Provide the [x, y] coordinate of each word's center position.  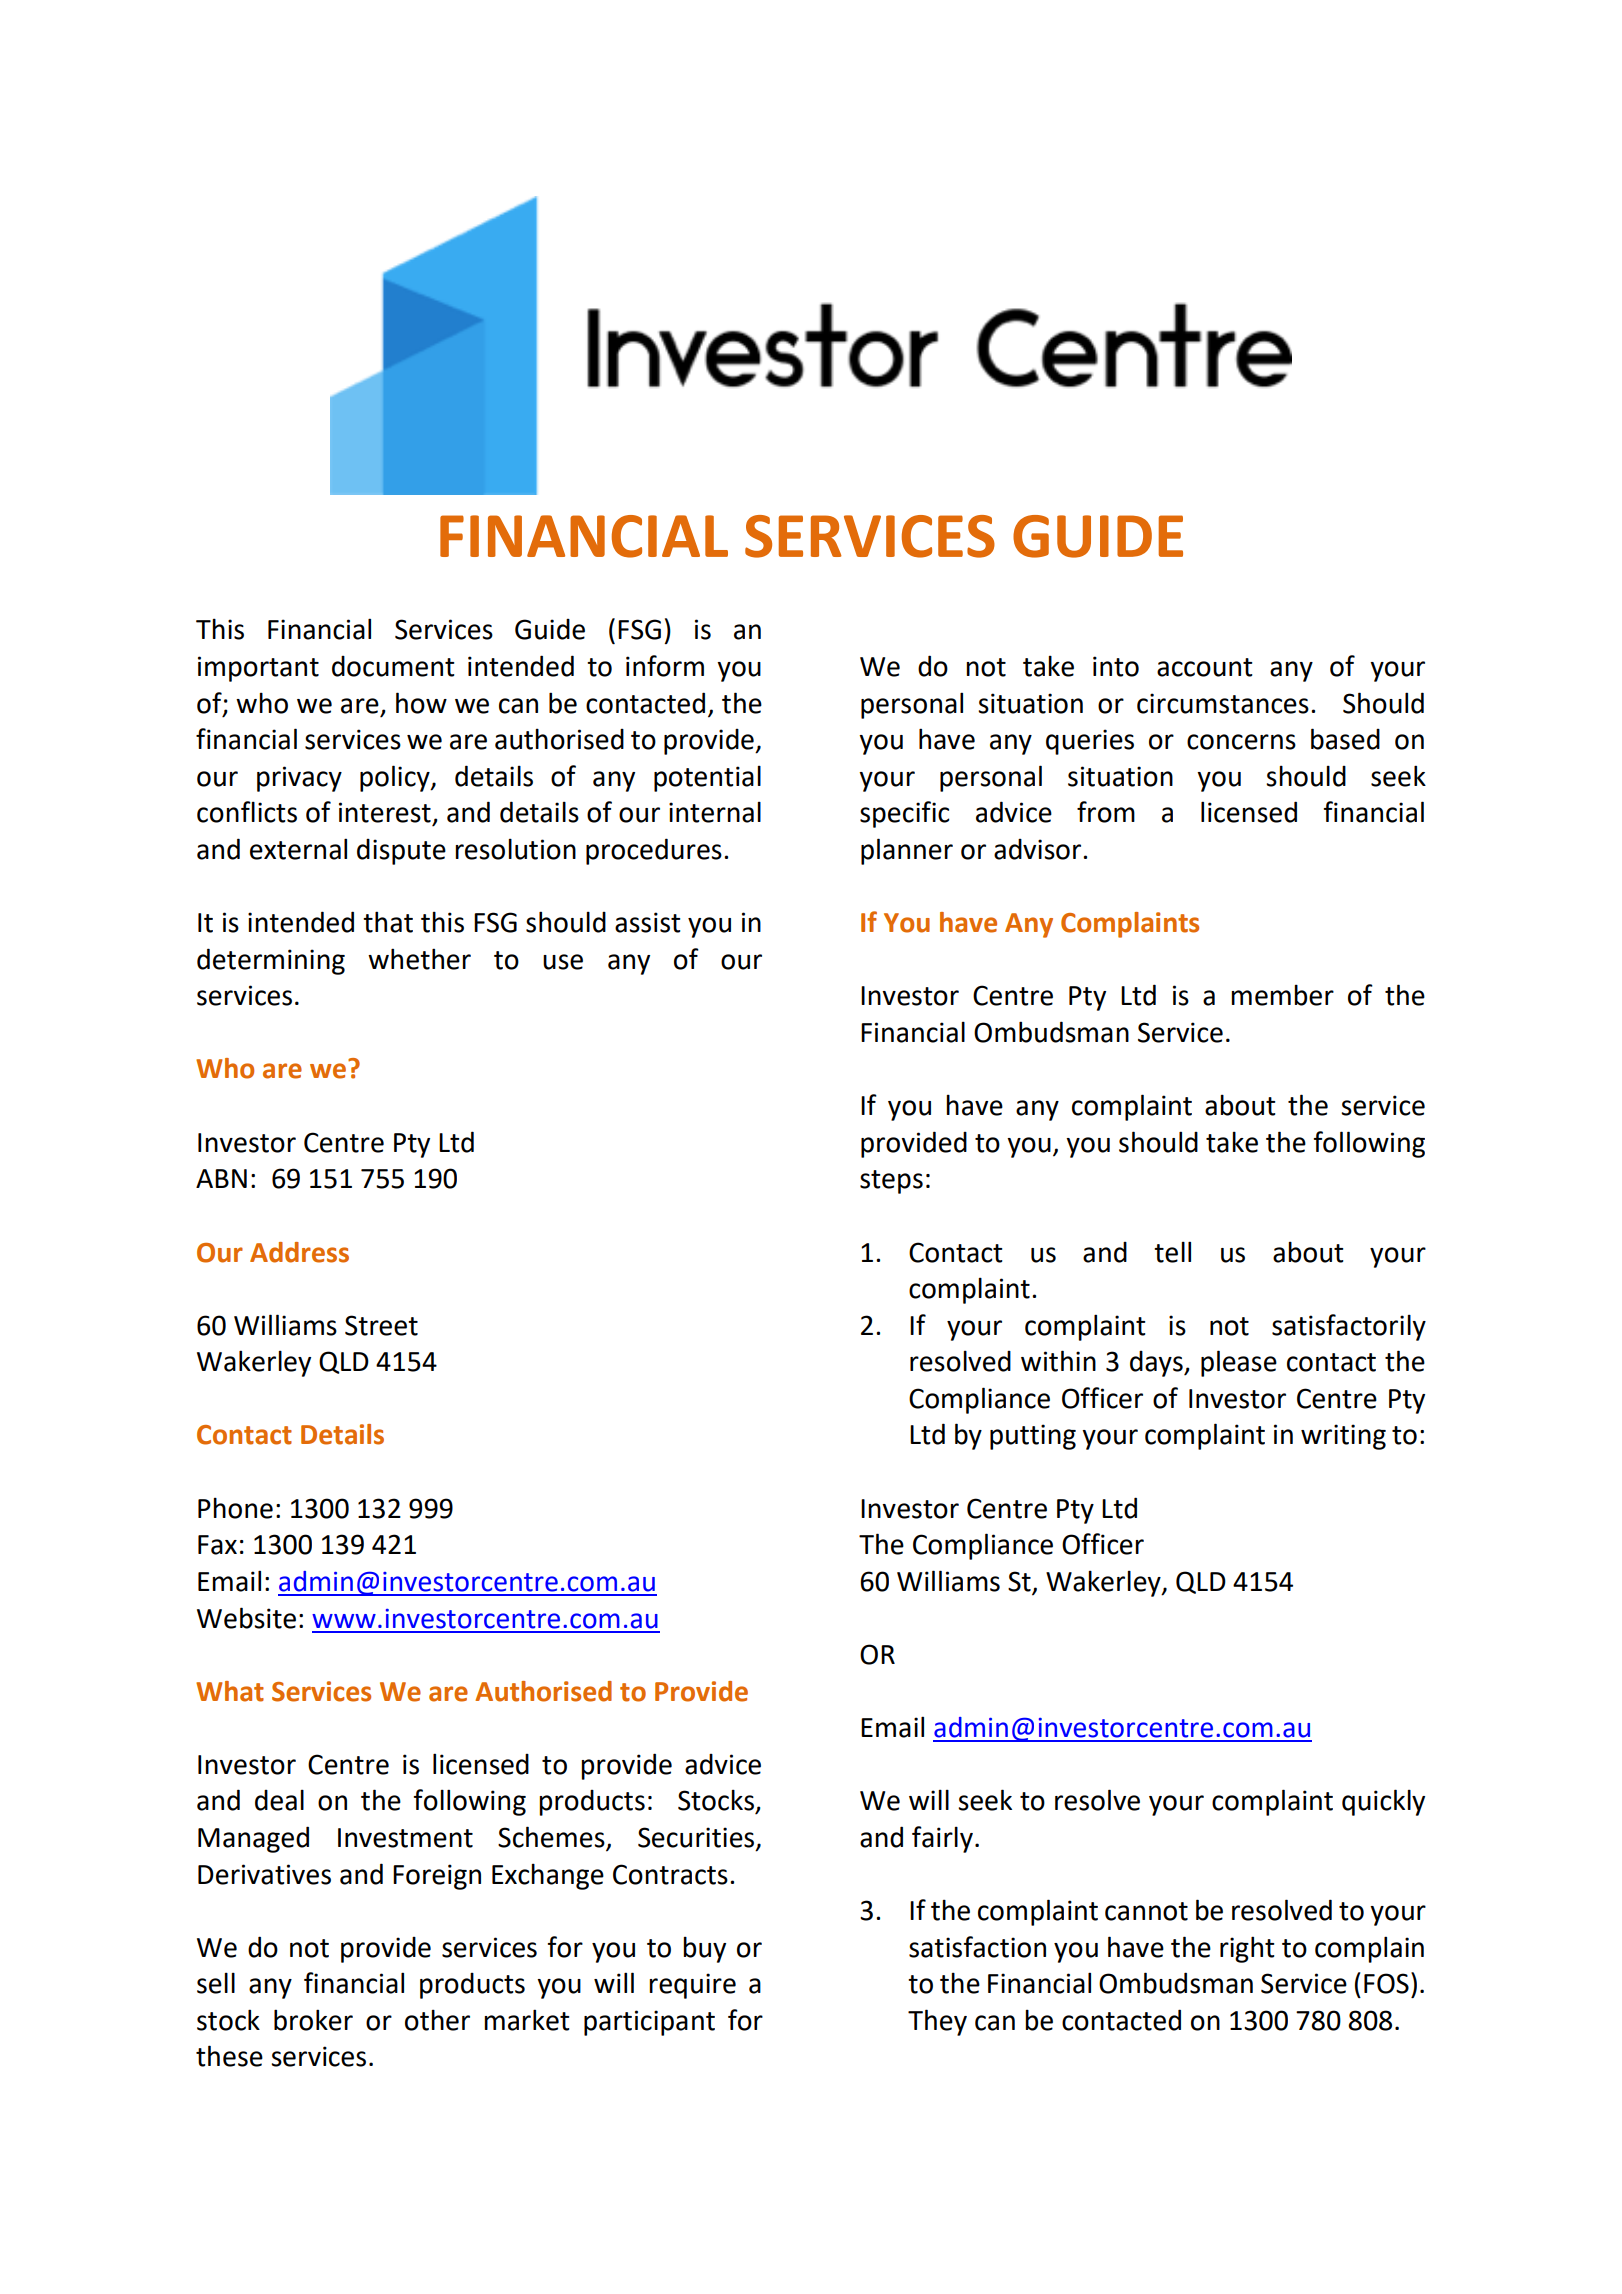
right [1247, 1949]
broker [313, 2020]
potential [707, 778]
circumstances [1223, 703]
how [421, 703]
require [692, 1986]
